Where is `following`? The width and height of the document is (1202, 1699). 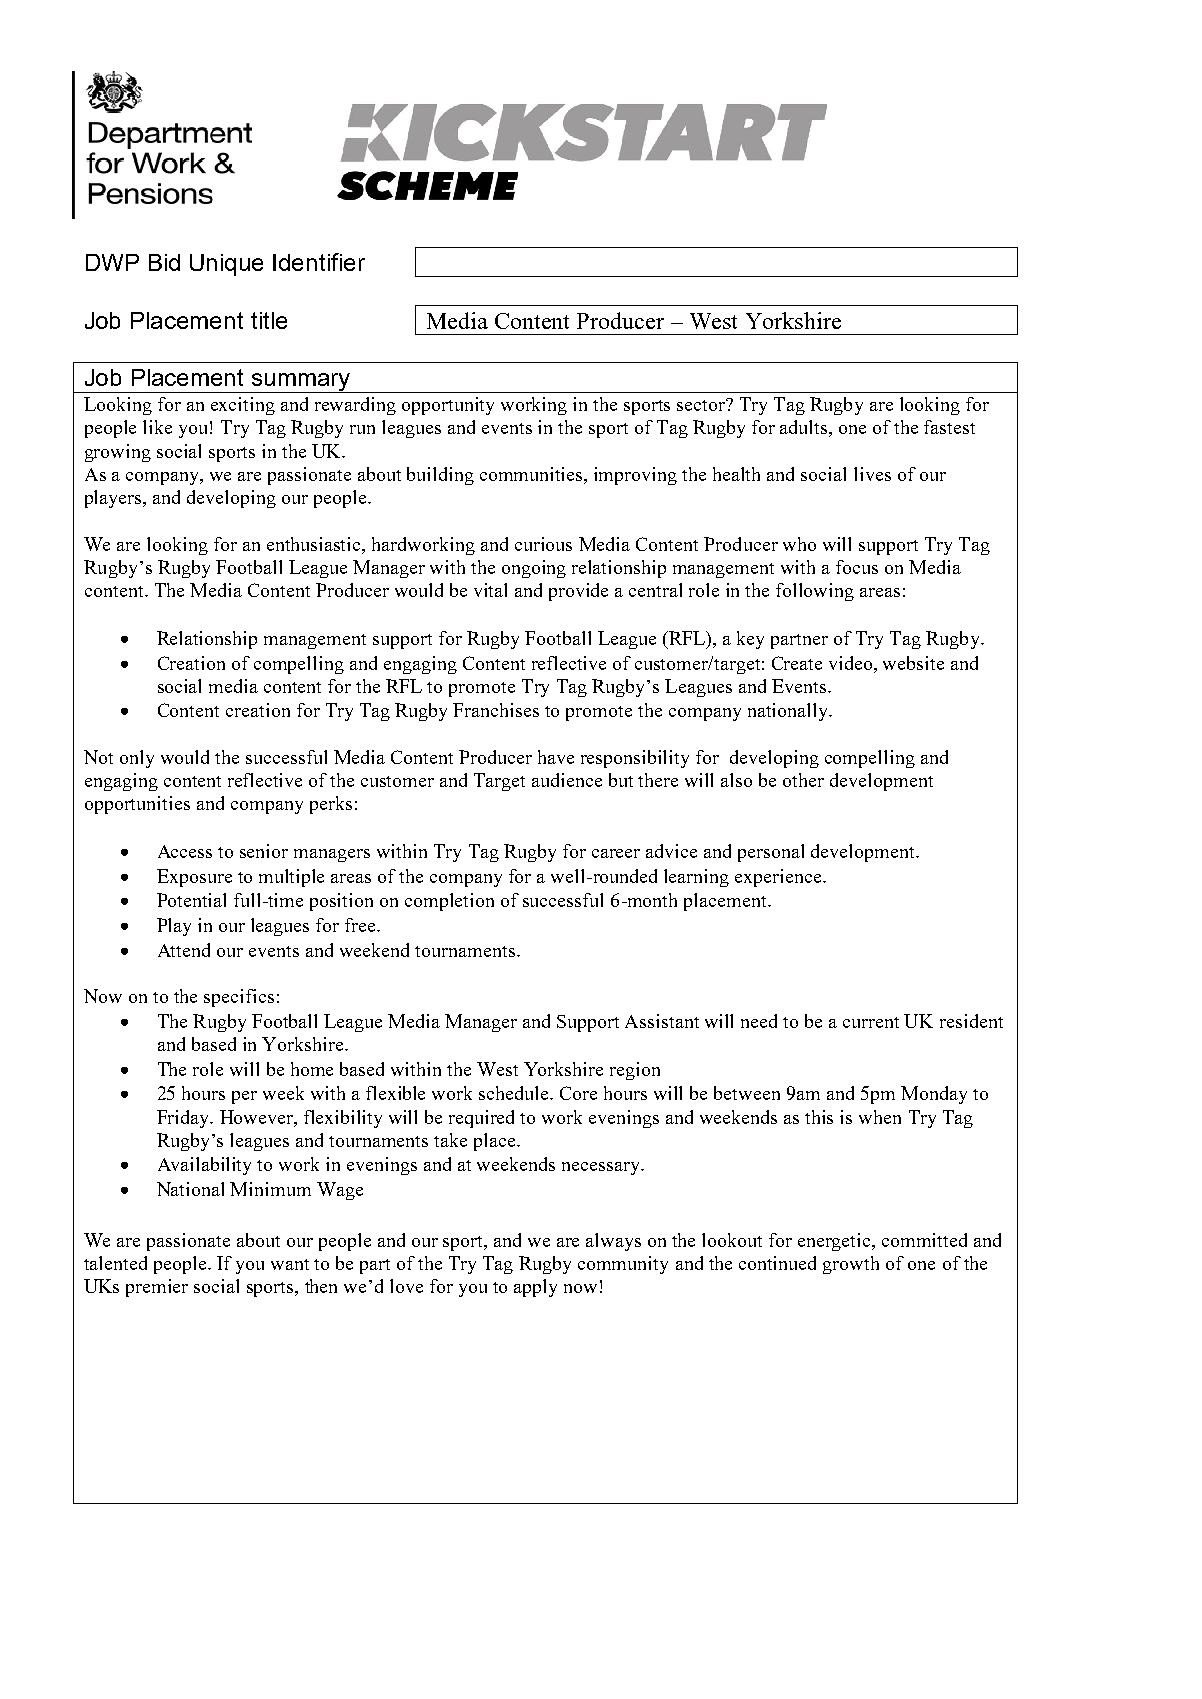
following is located at coordinates (815, 592).
